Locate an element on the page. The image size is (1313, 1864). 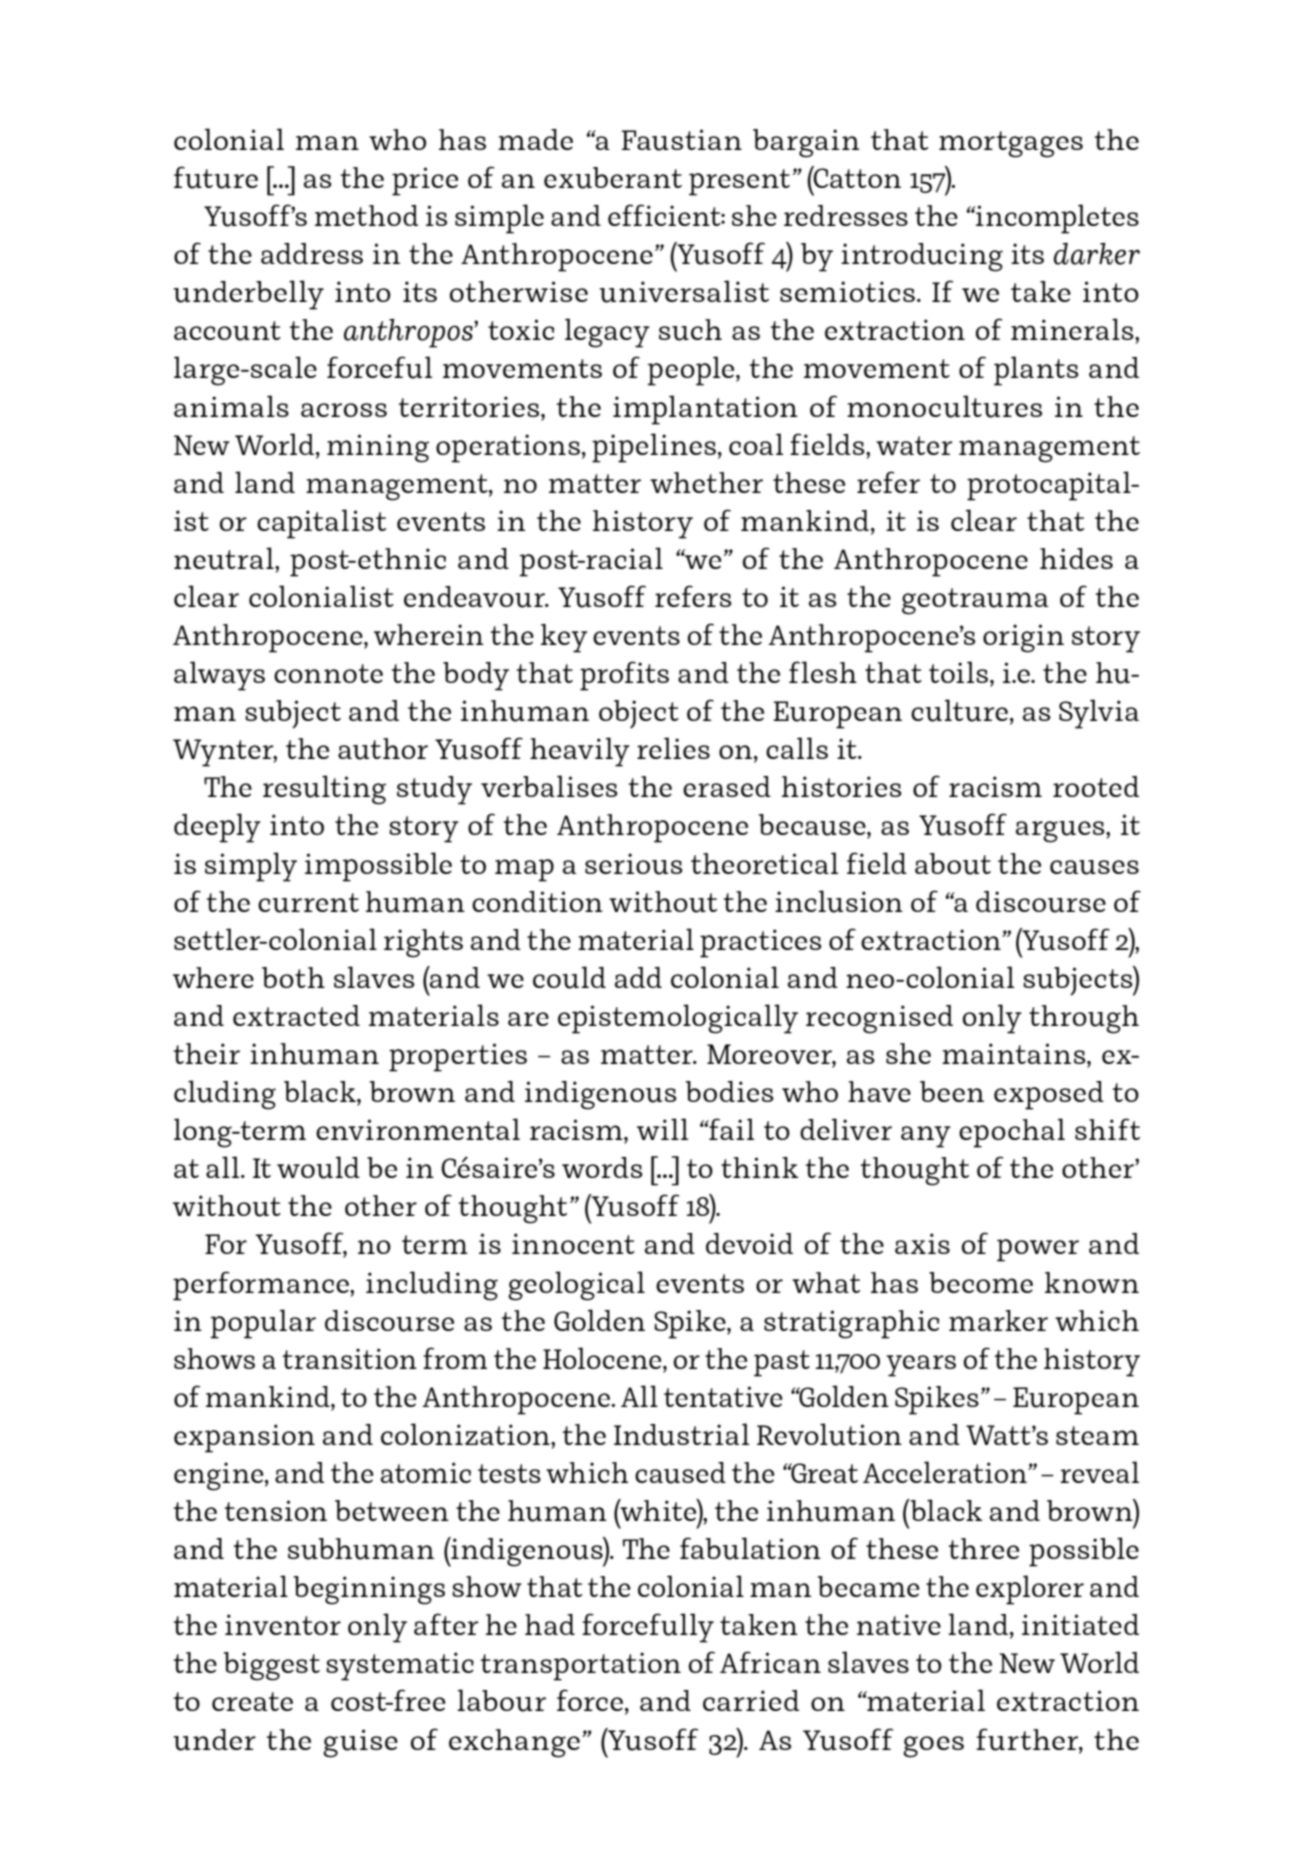
biggest is located at coordinates (272, 1666).
